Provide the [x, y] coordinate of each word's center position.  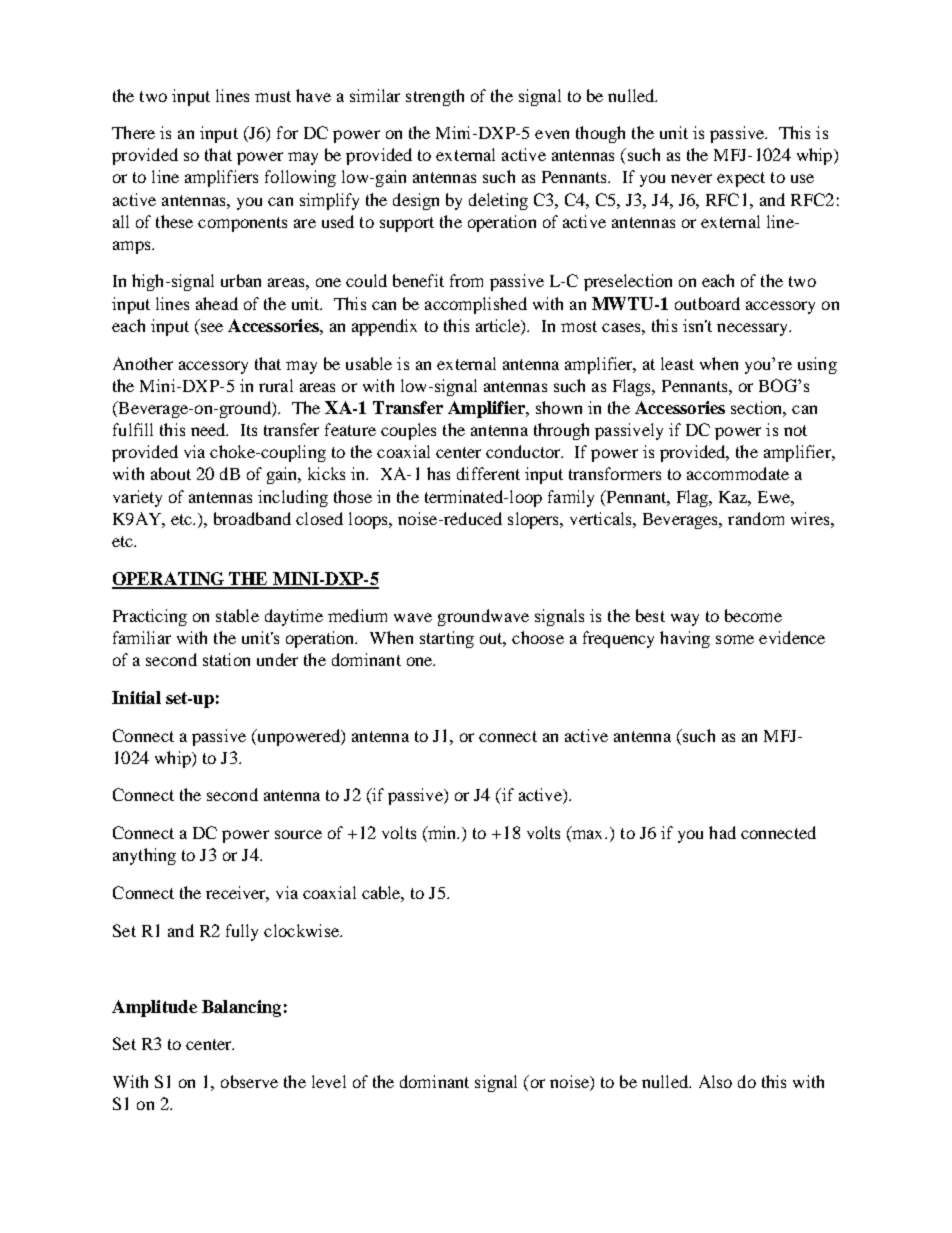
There [133, 132]
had [722, 832]
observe [249, 1081]
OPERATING [169, 580]
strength [435, 97]
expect [741, 179]
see [210, 329]
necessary [754, 329]
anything [144, 856]
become [753, 615]
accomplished [476, 305]
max [588, 836]
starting [447, 639]
